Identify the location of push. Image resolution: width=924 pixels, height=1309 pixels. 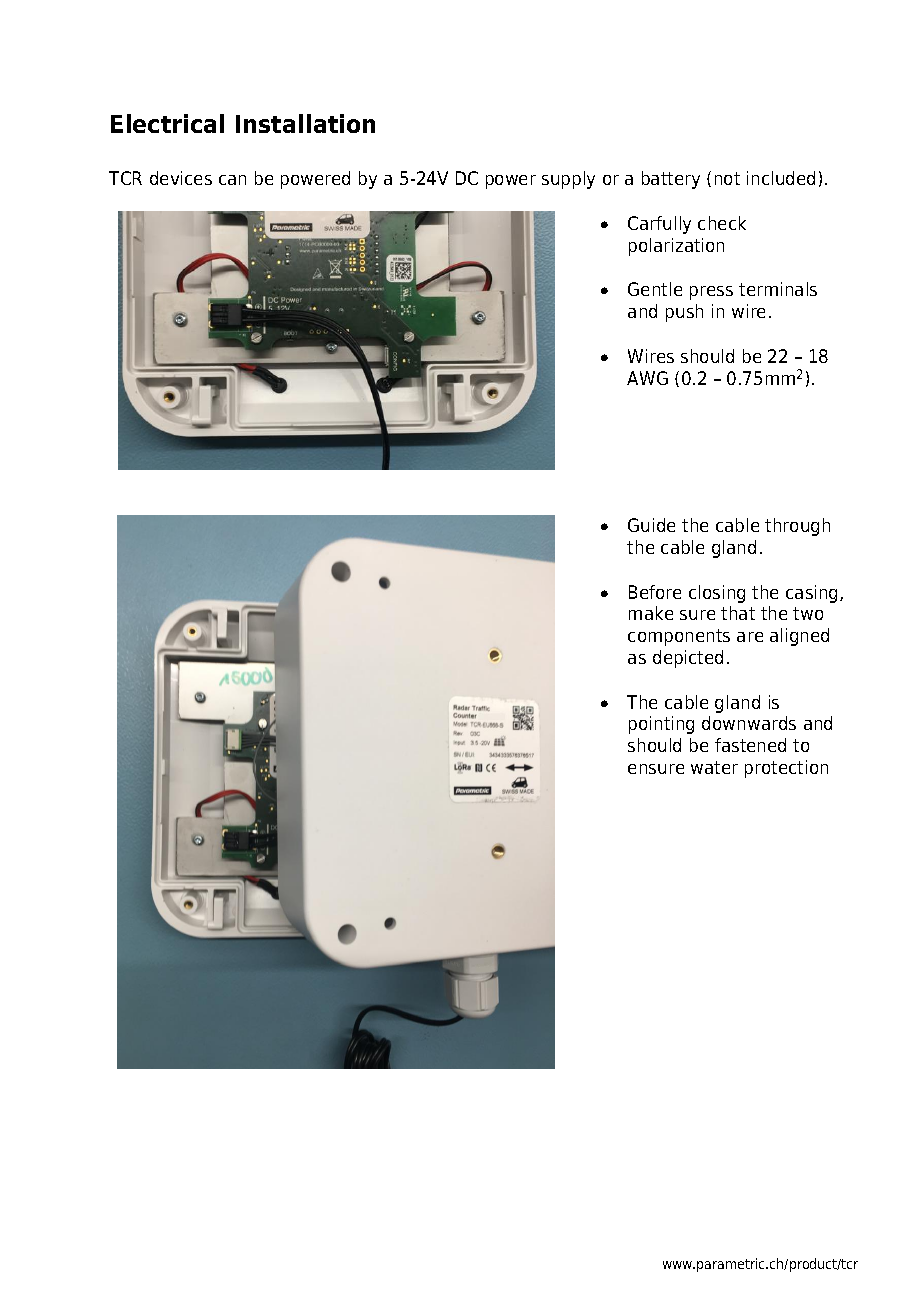
(684, 313).
